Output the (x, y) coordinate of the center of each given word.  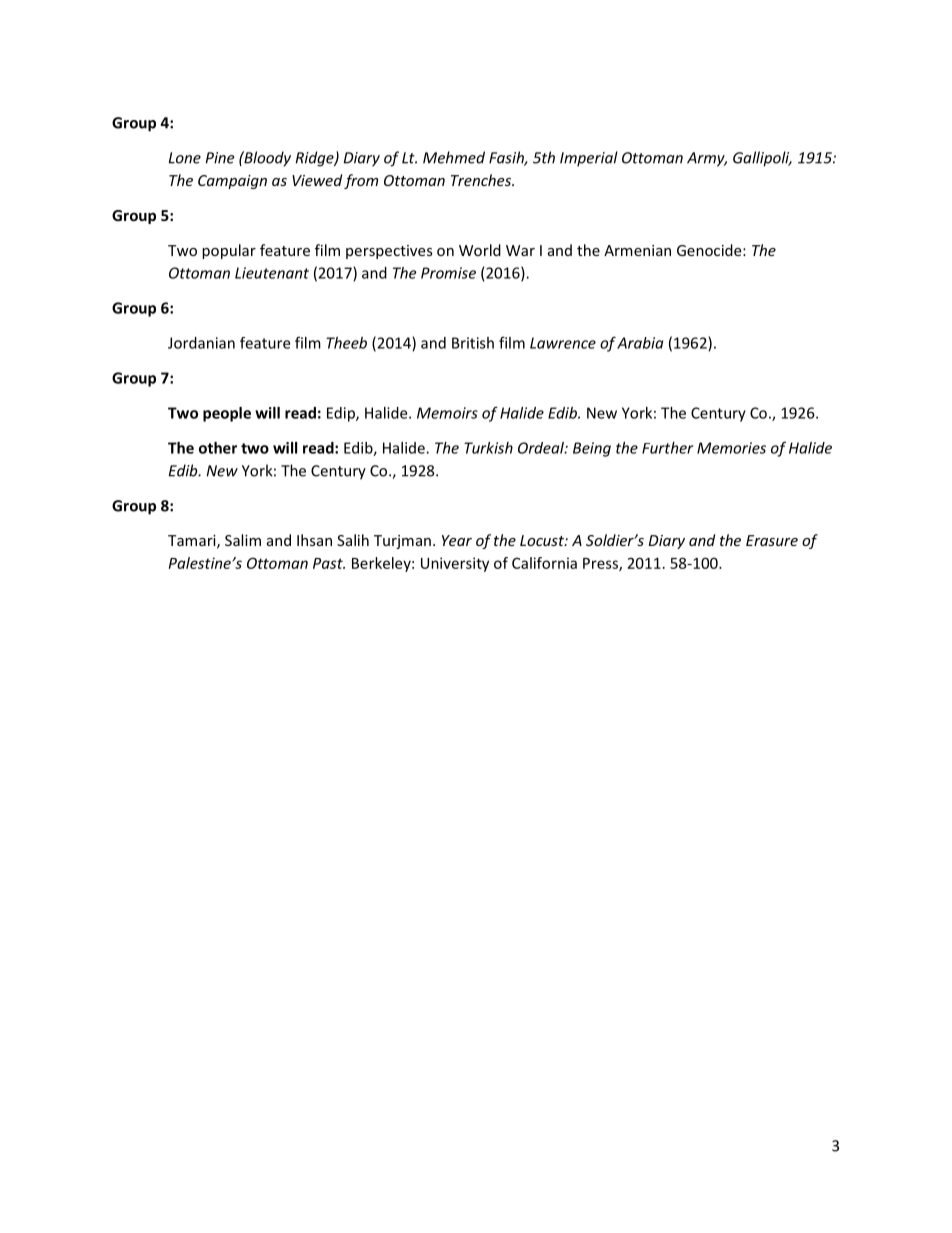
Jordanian (201, 343)
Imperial (589, 159)
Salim (243, 540)
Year (457, 540)
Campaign (232, 182)
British (473, 343)
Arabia (640, 343)
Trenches (482, 180)
